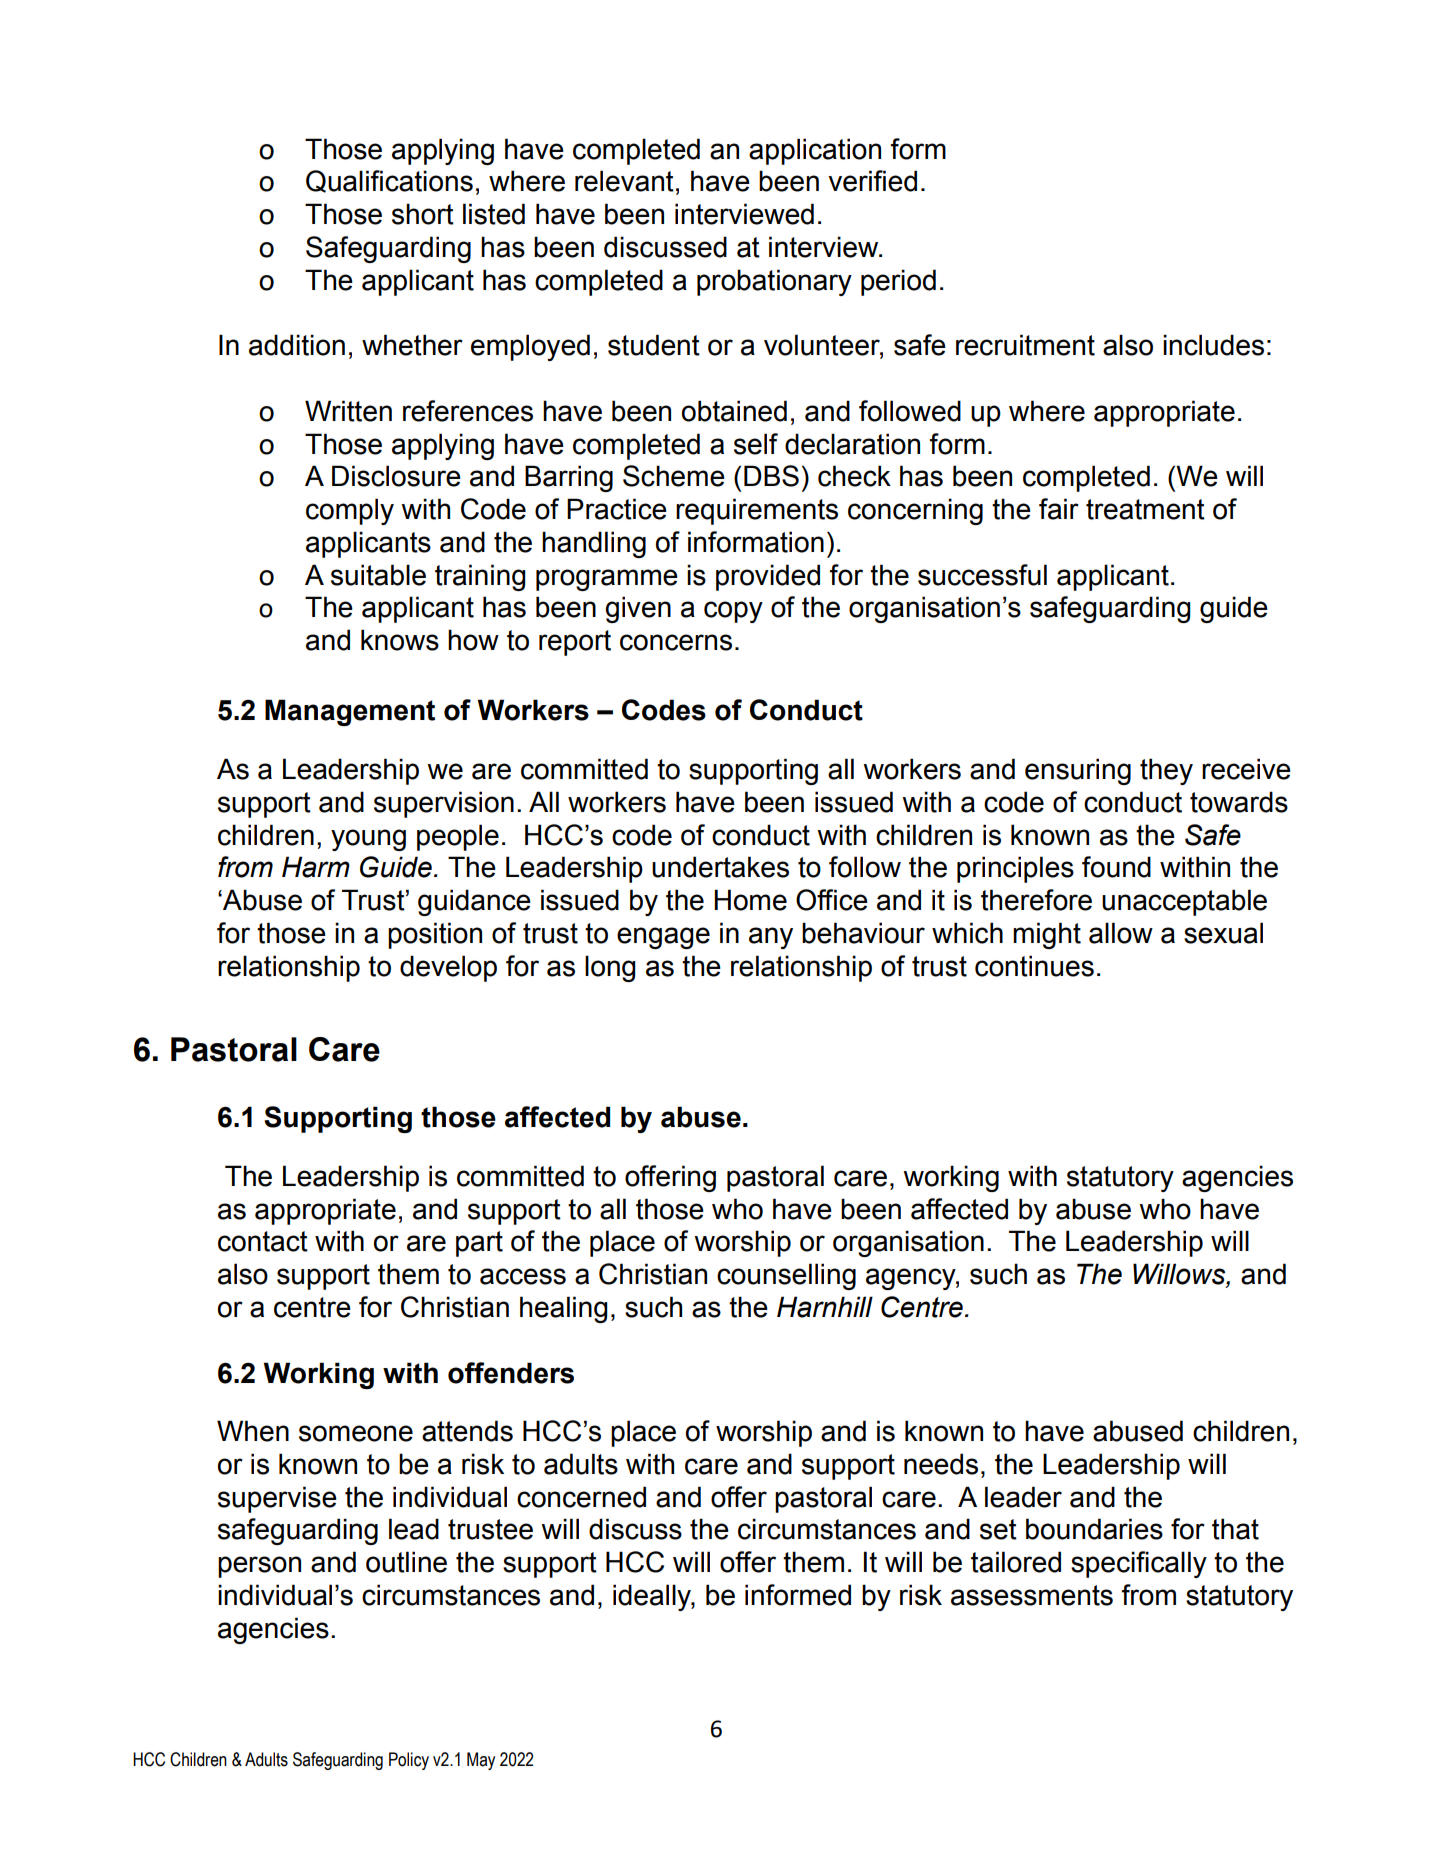 This screenshot has height=1854, width=1433. Describe the element at coordinates (1121, 933) in the screenshot. I see `allow` at that location.
